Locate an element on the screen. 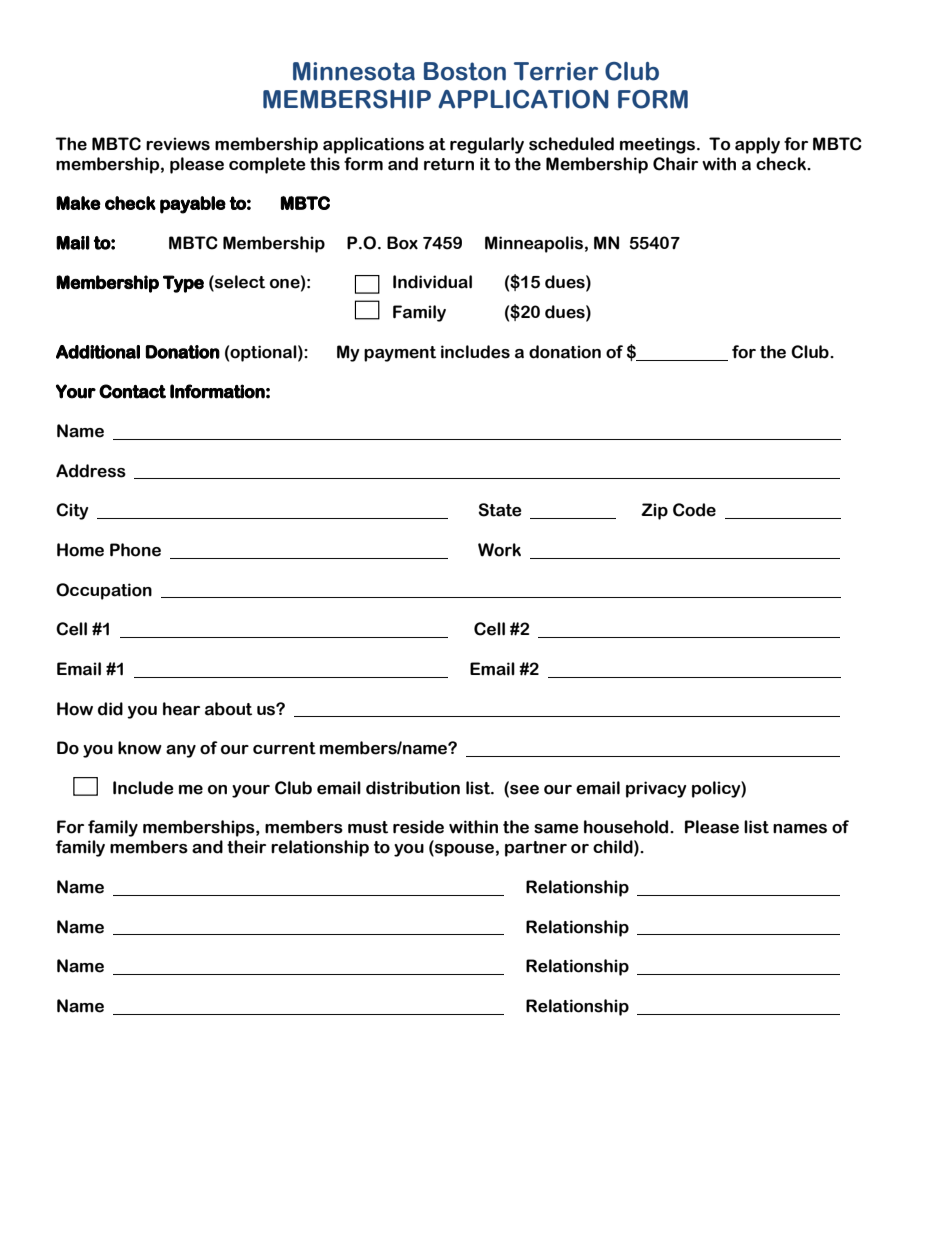  Minneapolis is located at coordinates (534, 244).
